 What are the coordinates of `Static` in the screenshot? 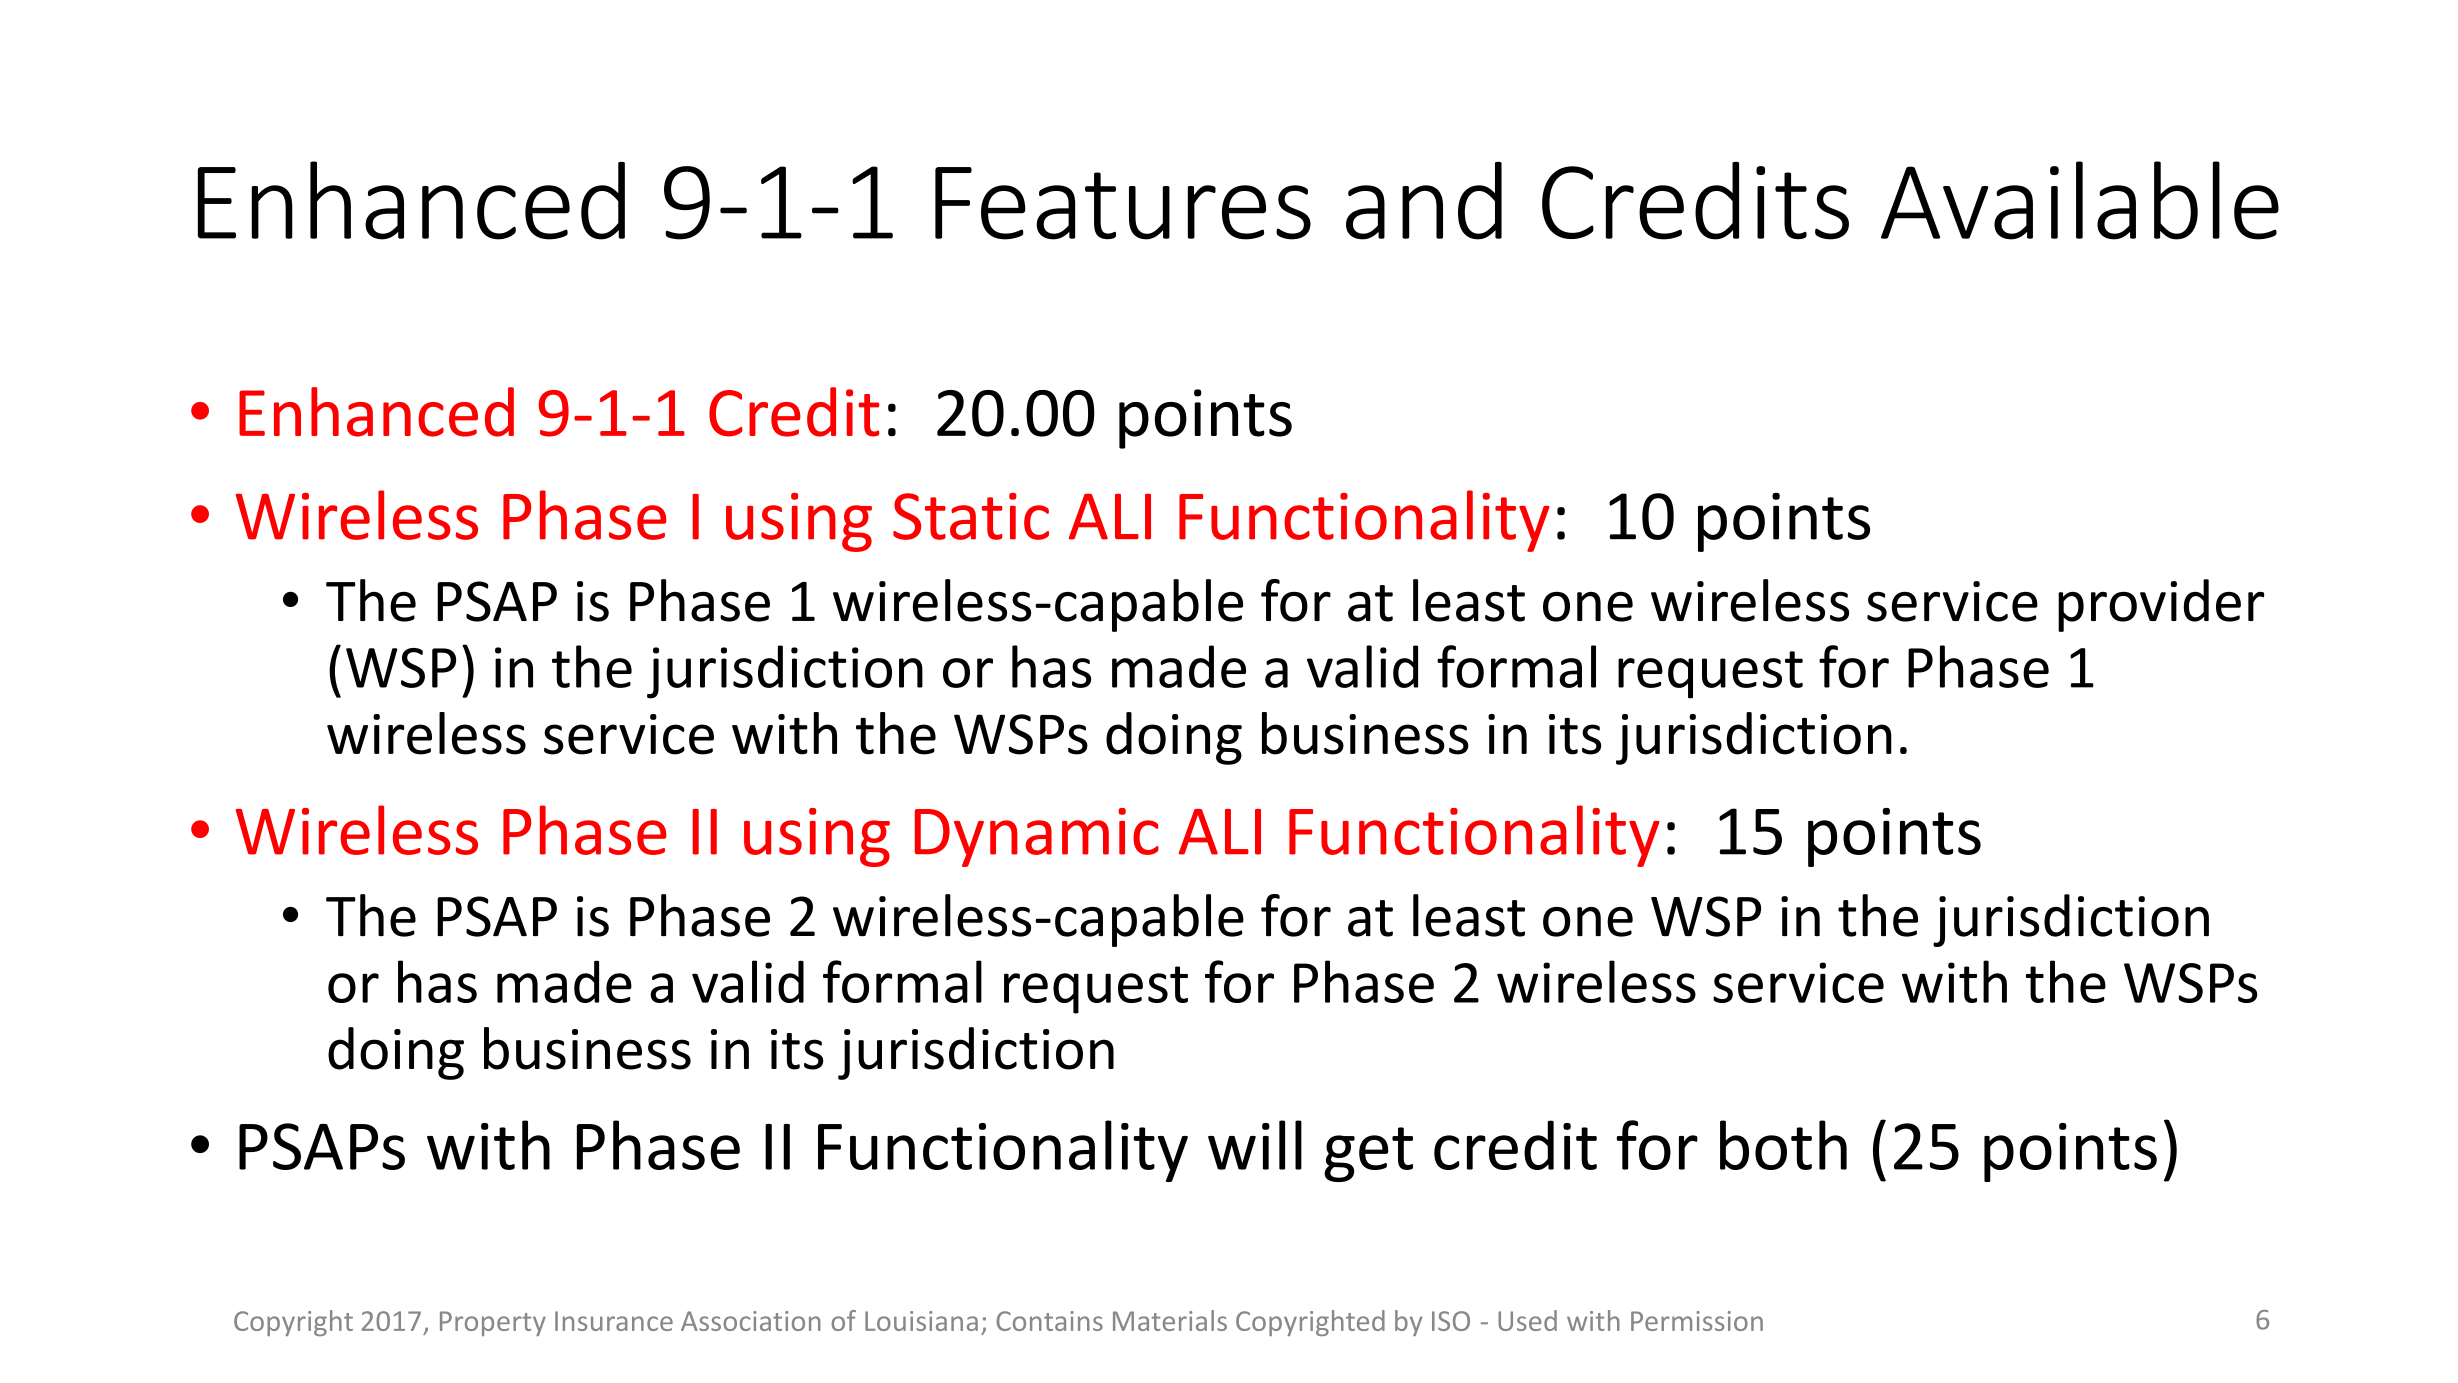 It's located at (971, 516).
